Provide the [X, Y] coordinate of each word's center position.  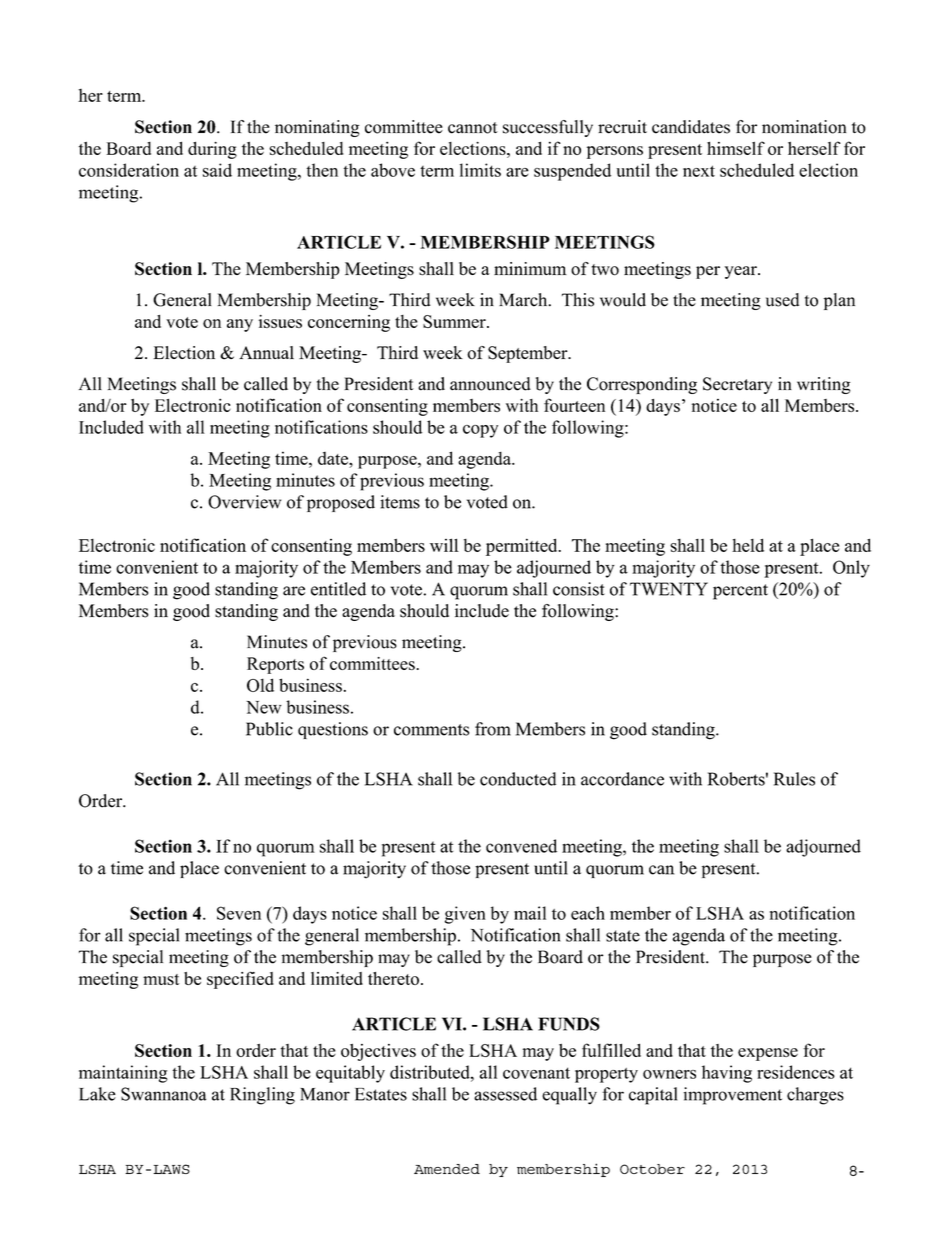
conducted [518, 779]
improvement [732, 1096]
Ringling [262, 1096]
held [748, 545]
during [212, 150]
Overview [244, 502]
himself [736, 148]
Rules [794, 779]
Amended [447, 1169]
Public [269, 729]
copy [480, 431]
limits [480, 170]
